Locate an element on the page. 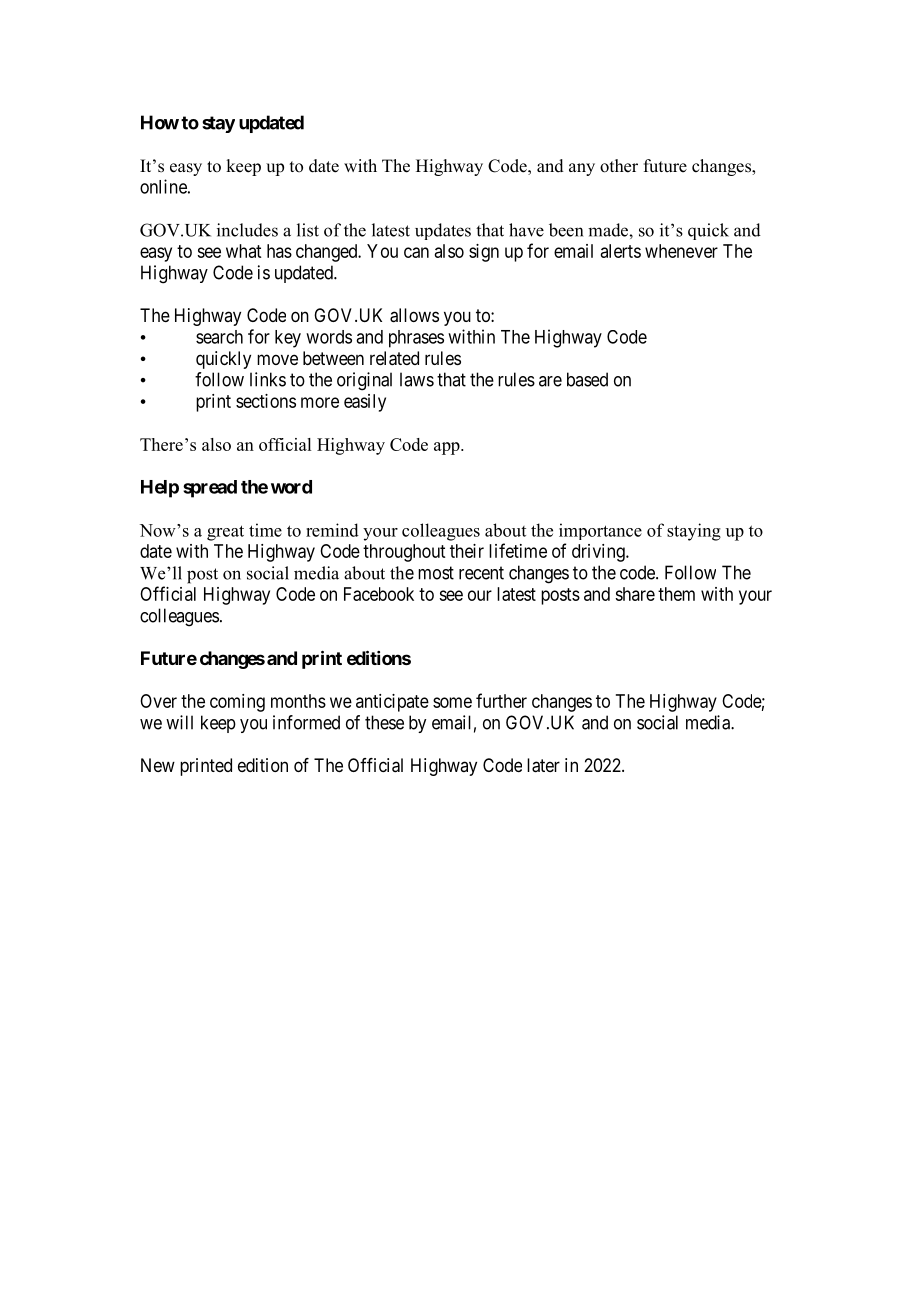  spread is located at coordinates (210, 489).
